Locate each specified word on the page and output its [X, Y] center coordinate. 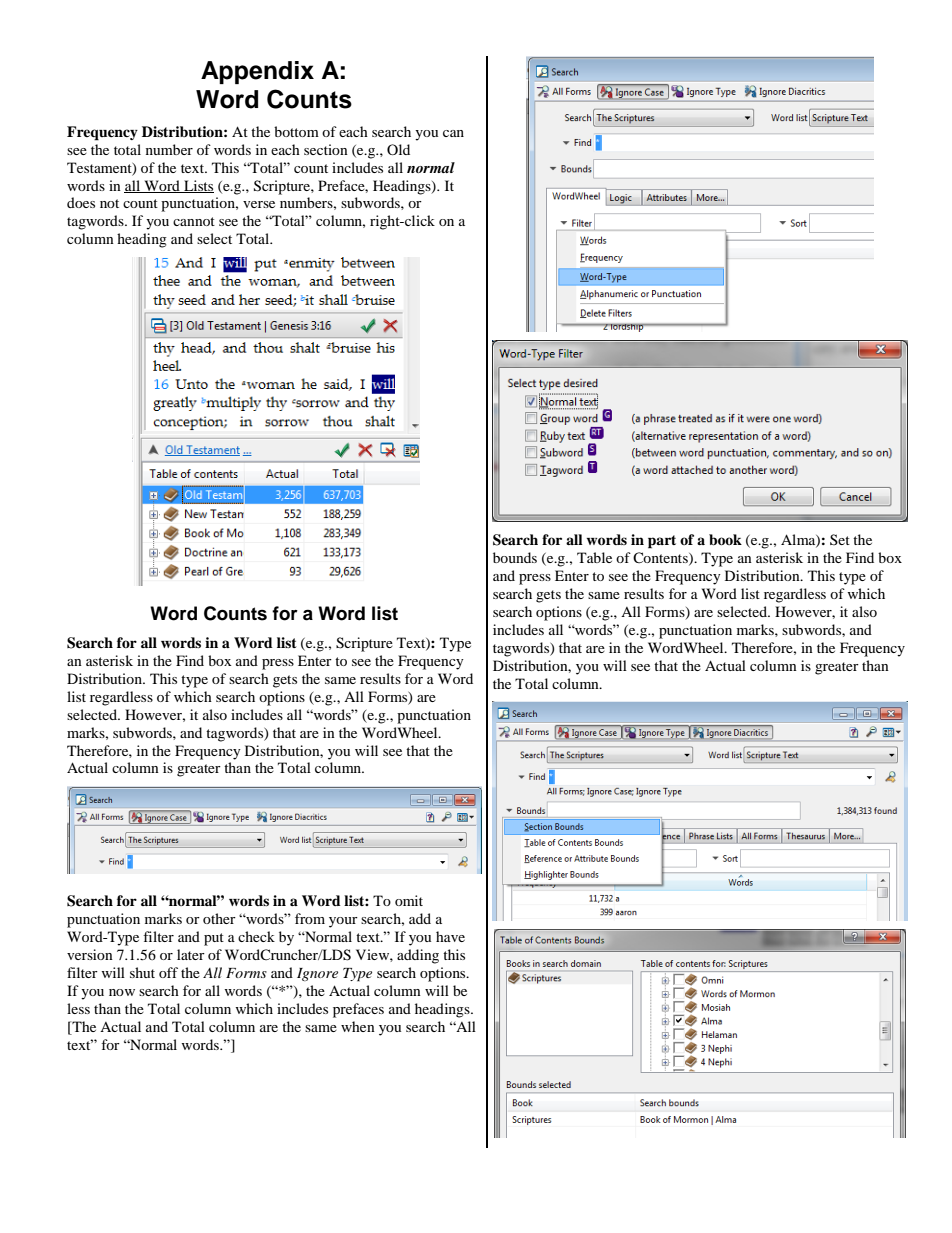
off [168, 972]
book [725, 540]
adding [418, 956]
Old [398, 149]
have [450, 936]
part [662, 542]
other [219, 918]
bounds [515, 557]
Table [594, 557]
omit [409, 900]
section [326, 149]
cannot [194, 221]
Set [840, 539]
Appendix [257, 72]
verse [259, 204]
